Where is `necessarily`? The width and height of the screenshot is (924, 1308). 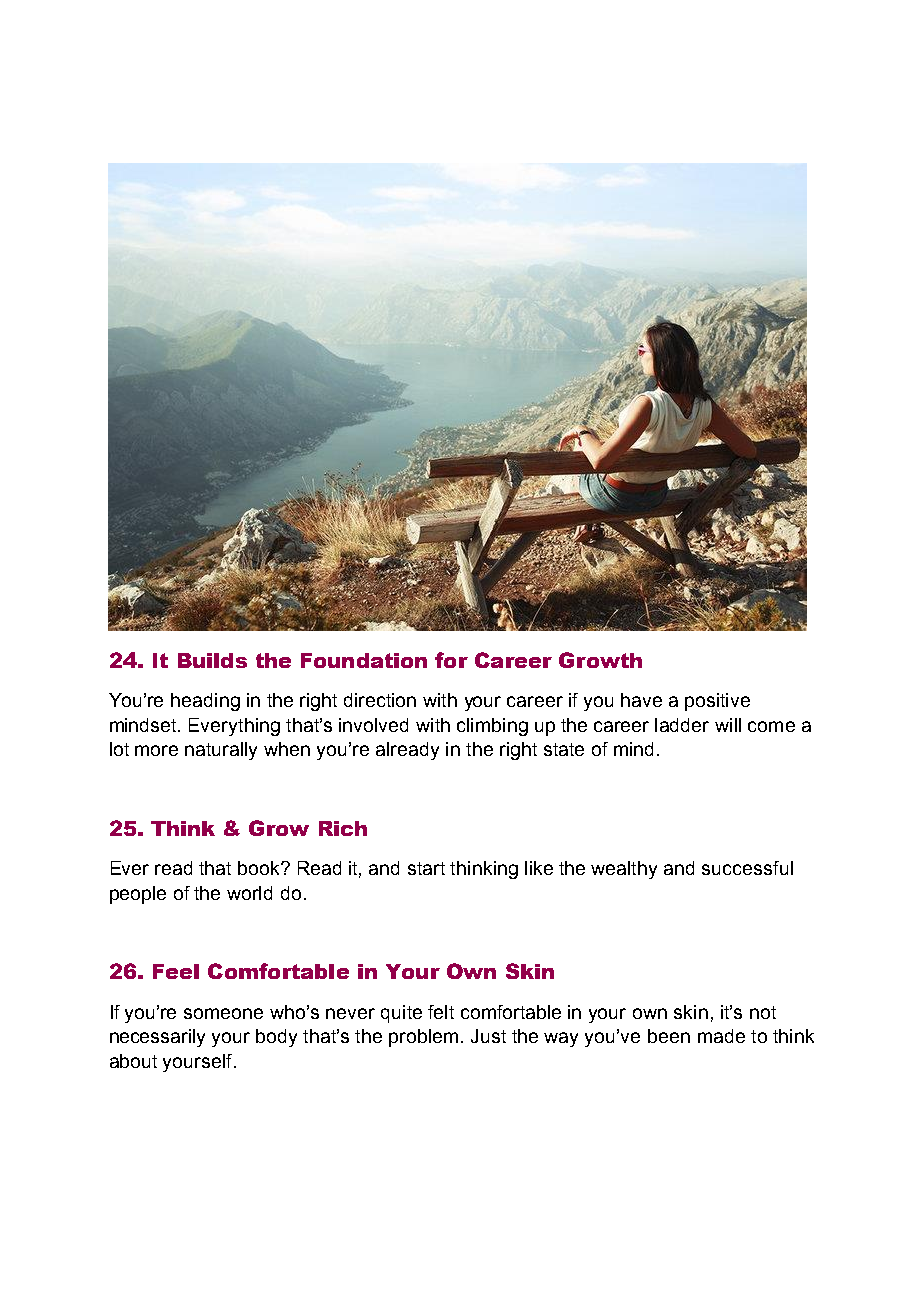 necessarily is located at coordinates (157, 1038).
